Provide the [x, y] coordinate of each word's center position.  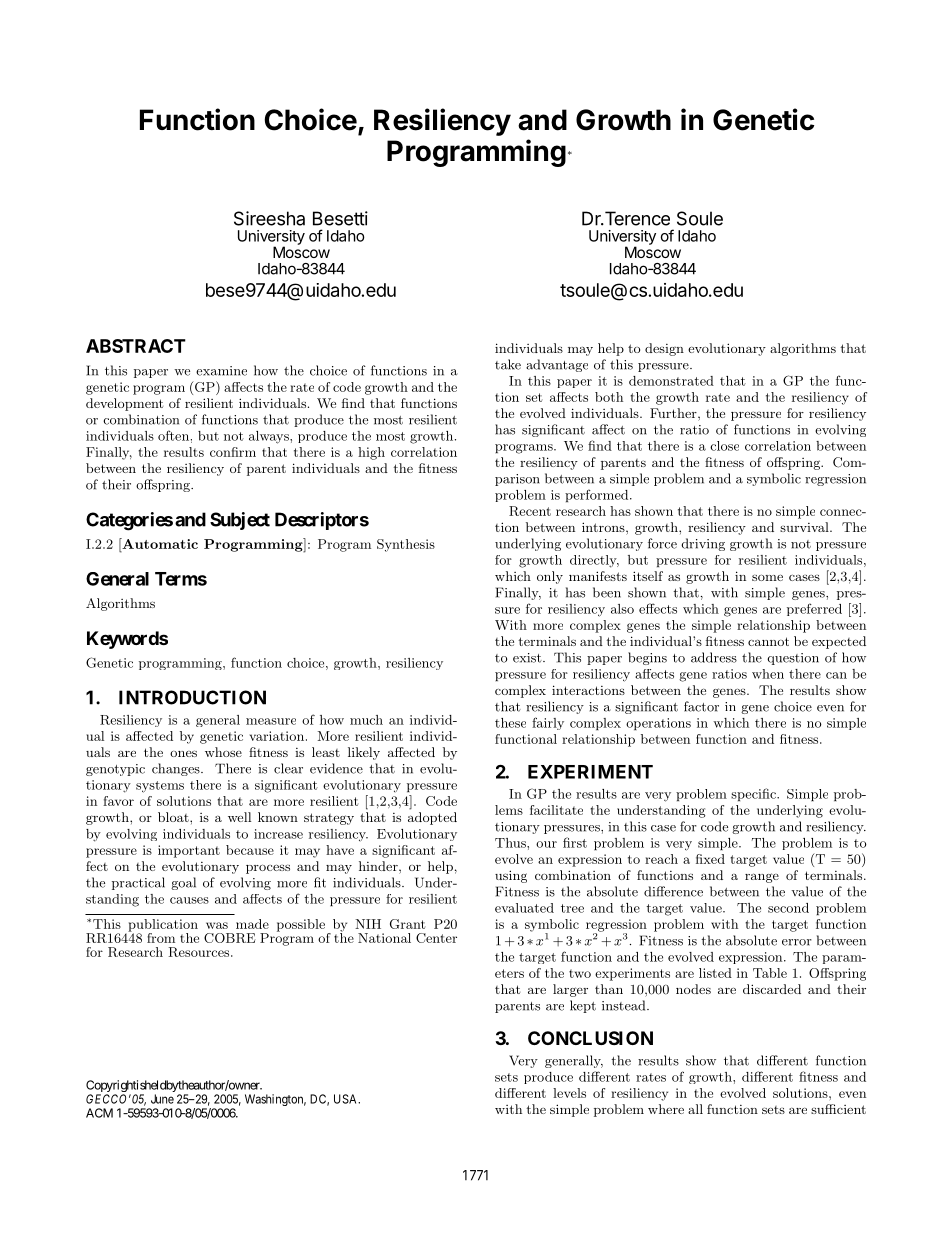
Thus [511, 843]
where [666, 1109]
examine [221, 371]
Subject [240, 521]
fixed [710, 859]
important [189, 851]
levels [569, 1093]
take [508, 364]
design [664, 349]
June [162, 1099]
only [550, 577]
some [767, 577]
